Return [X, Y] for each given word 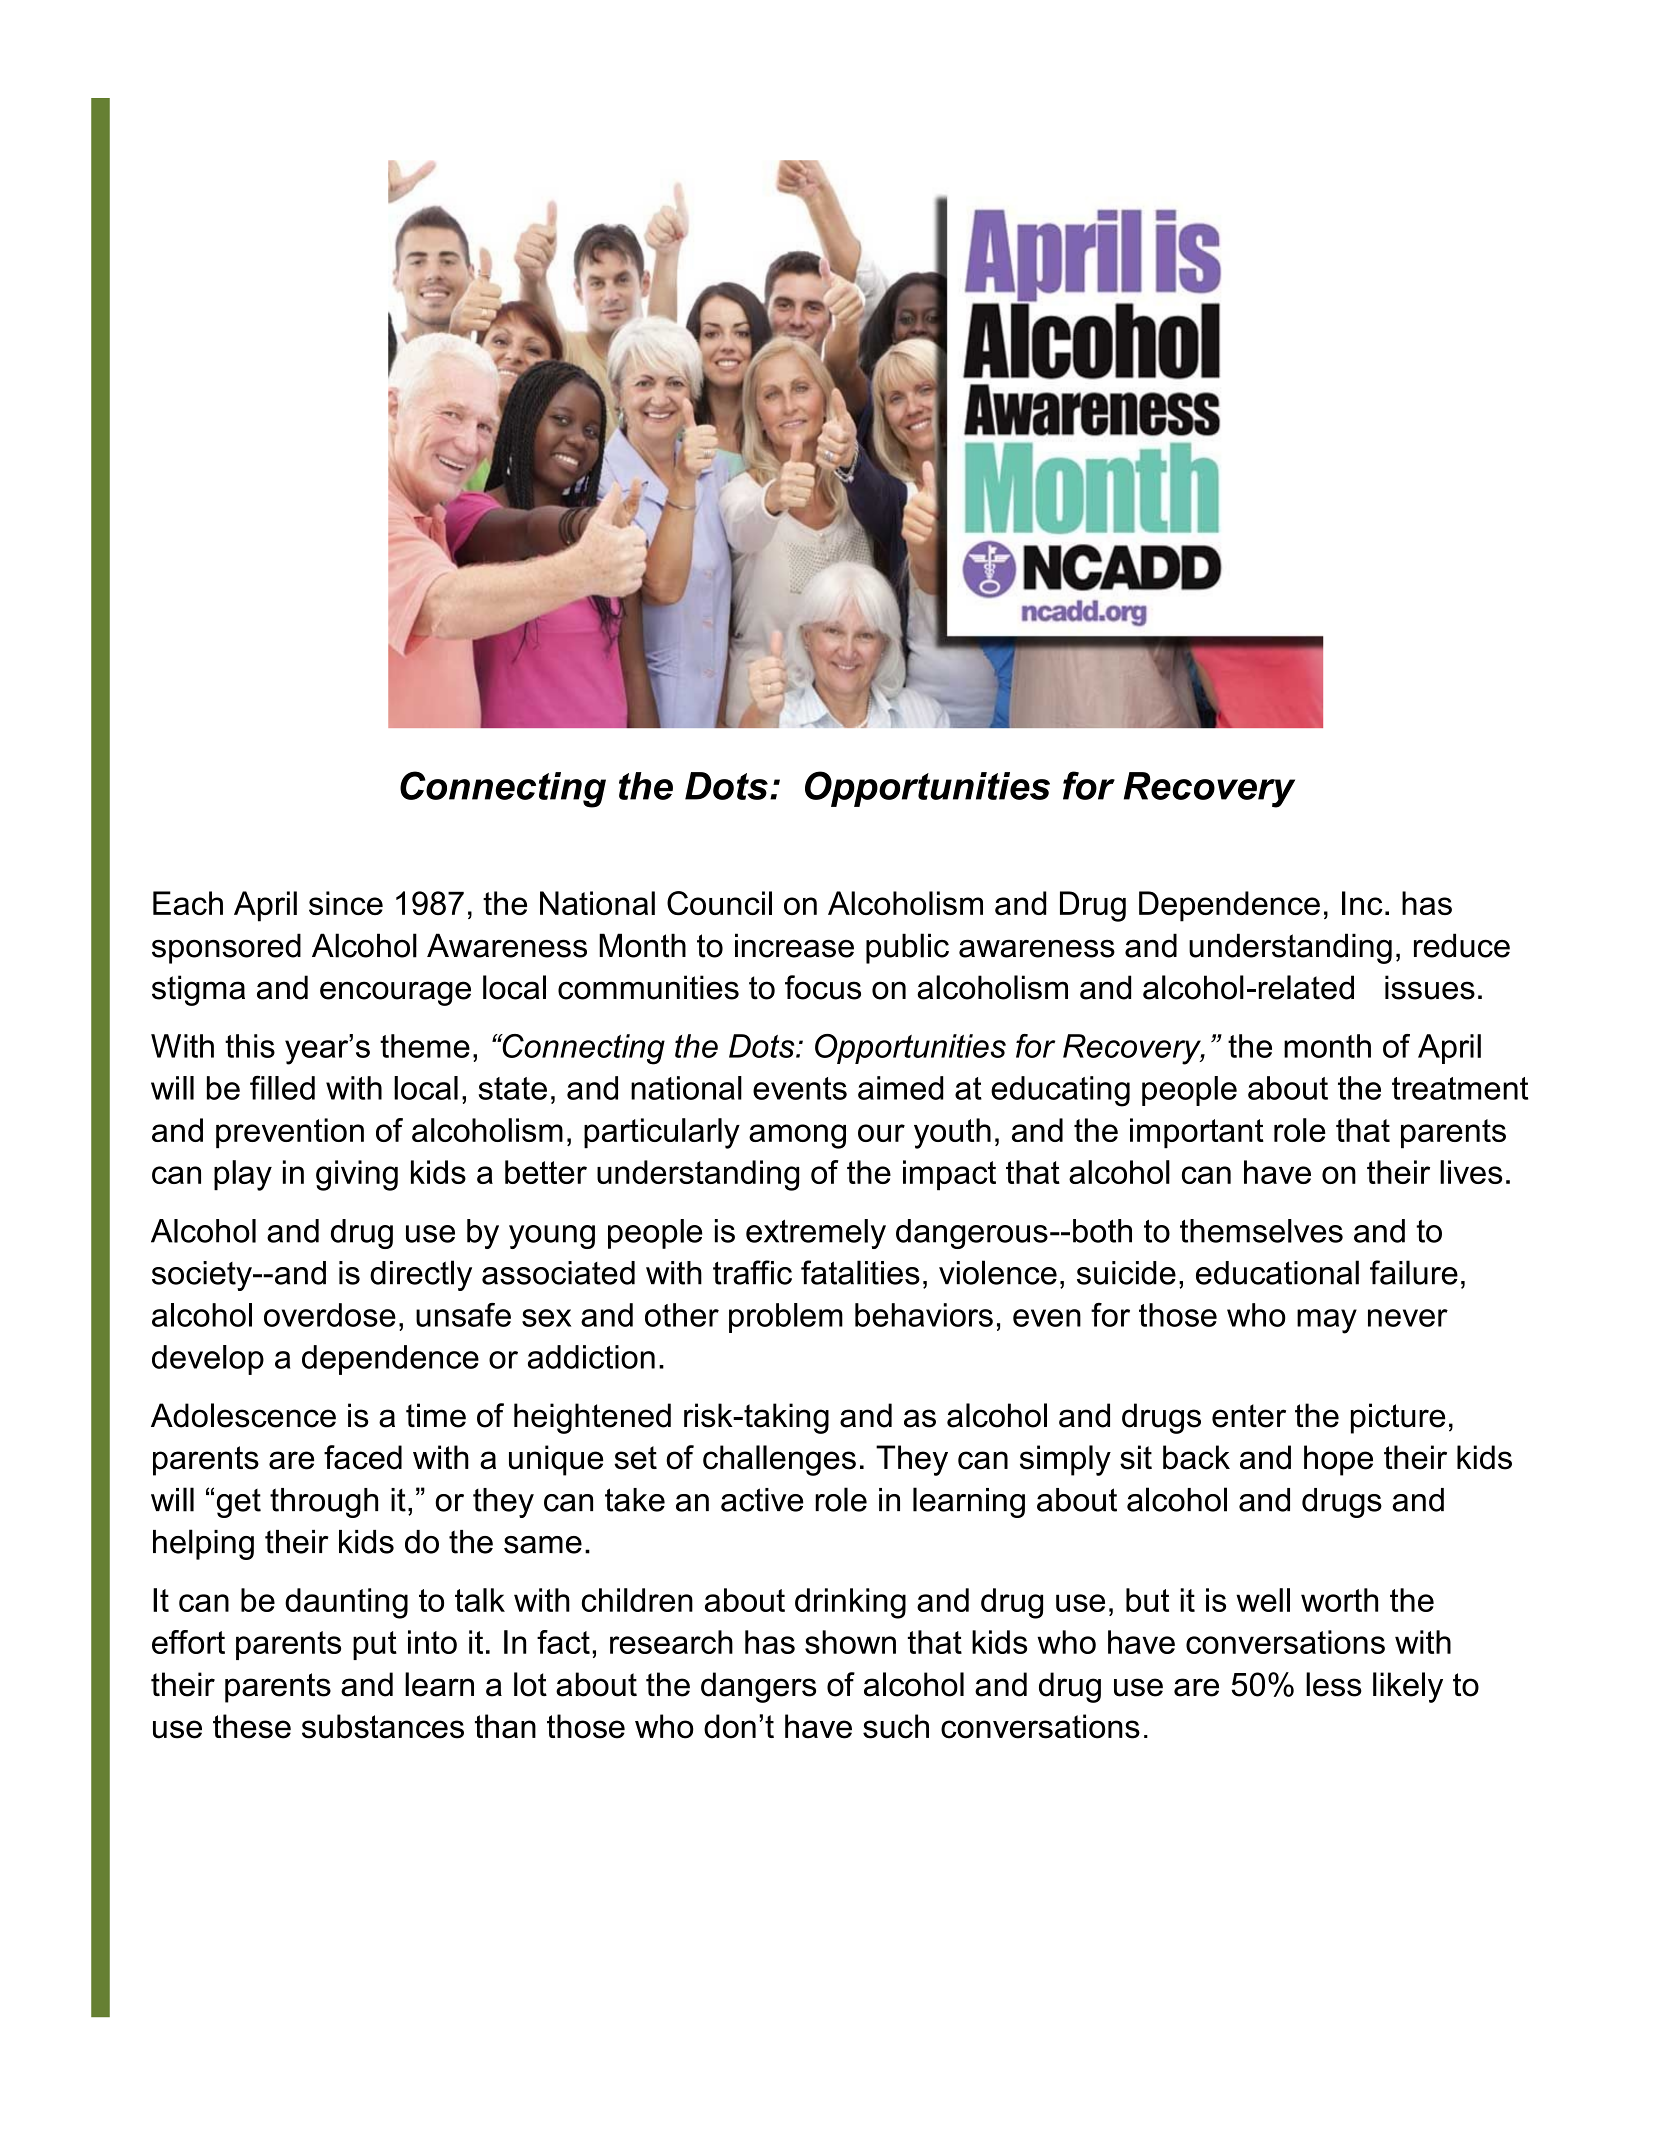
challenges [779, 1460]
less [1334, 1684]
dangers [758, 1687]
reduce [1462, 945]
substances [383, 1726]
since [346, 903]
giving [357, 1175]
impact [949, 1175]
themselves [1261, 1231]
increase [794, 945]
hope [1338, 1460]
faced [363, 1457]
